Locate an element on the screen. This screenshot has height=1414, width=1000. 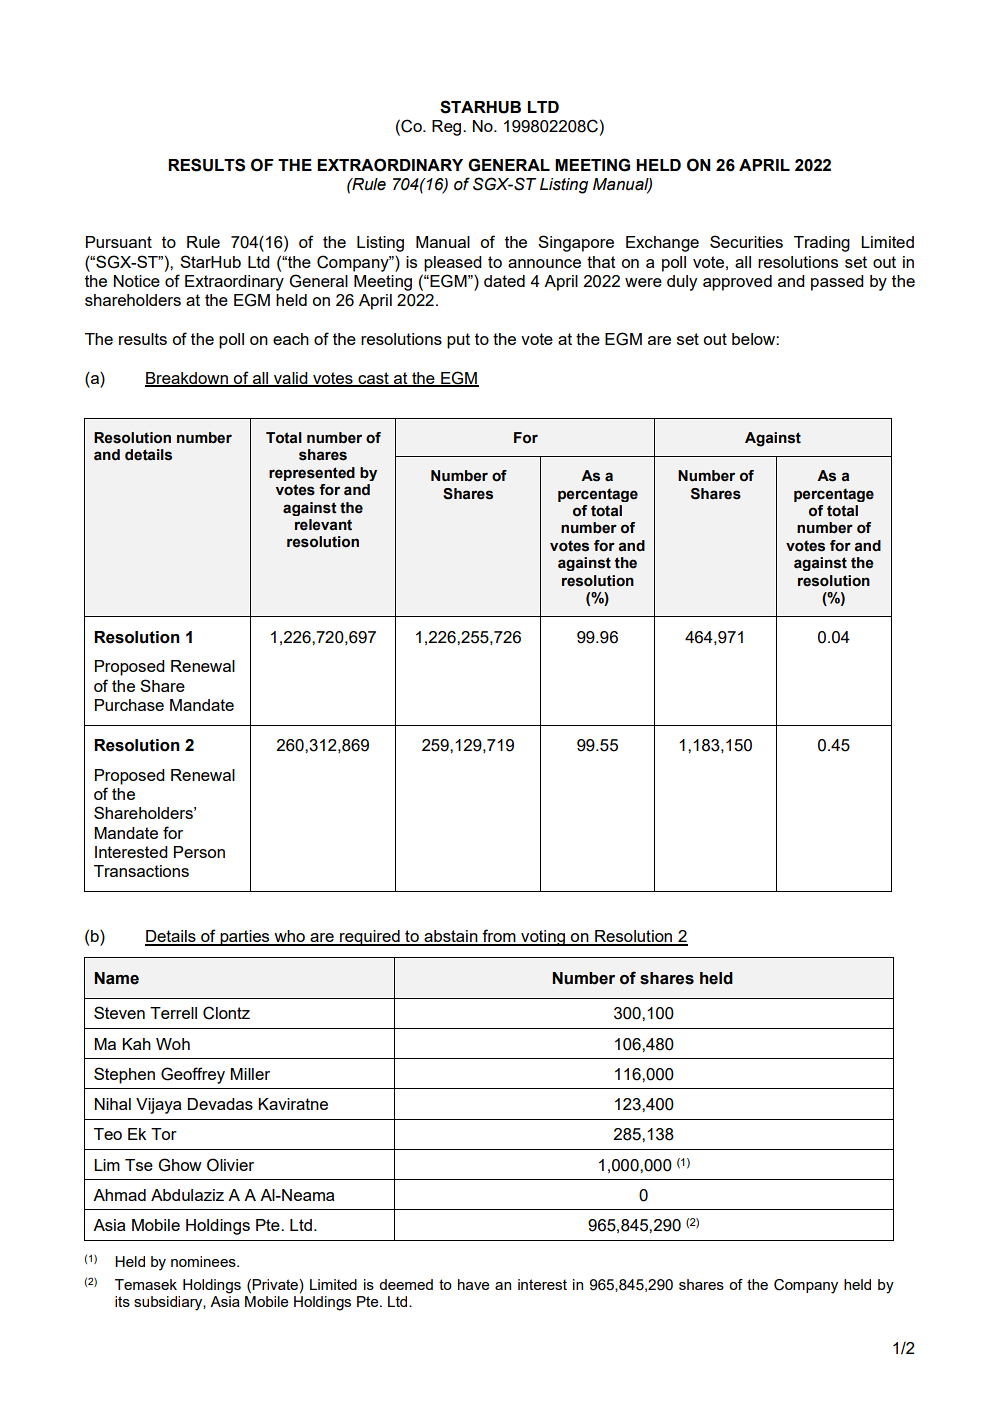
Purchase is located at coordinates (129, 705).
